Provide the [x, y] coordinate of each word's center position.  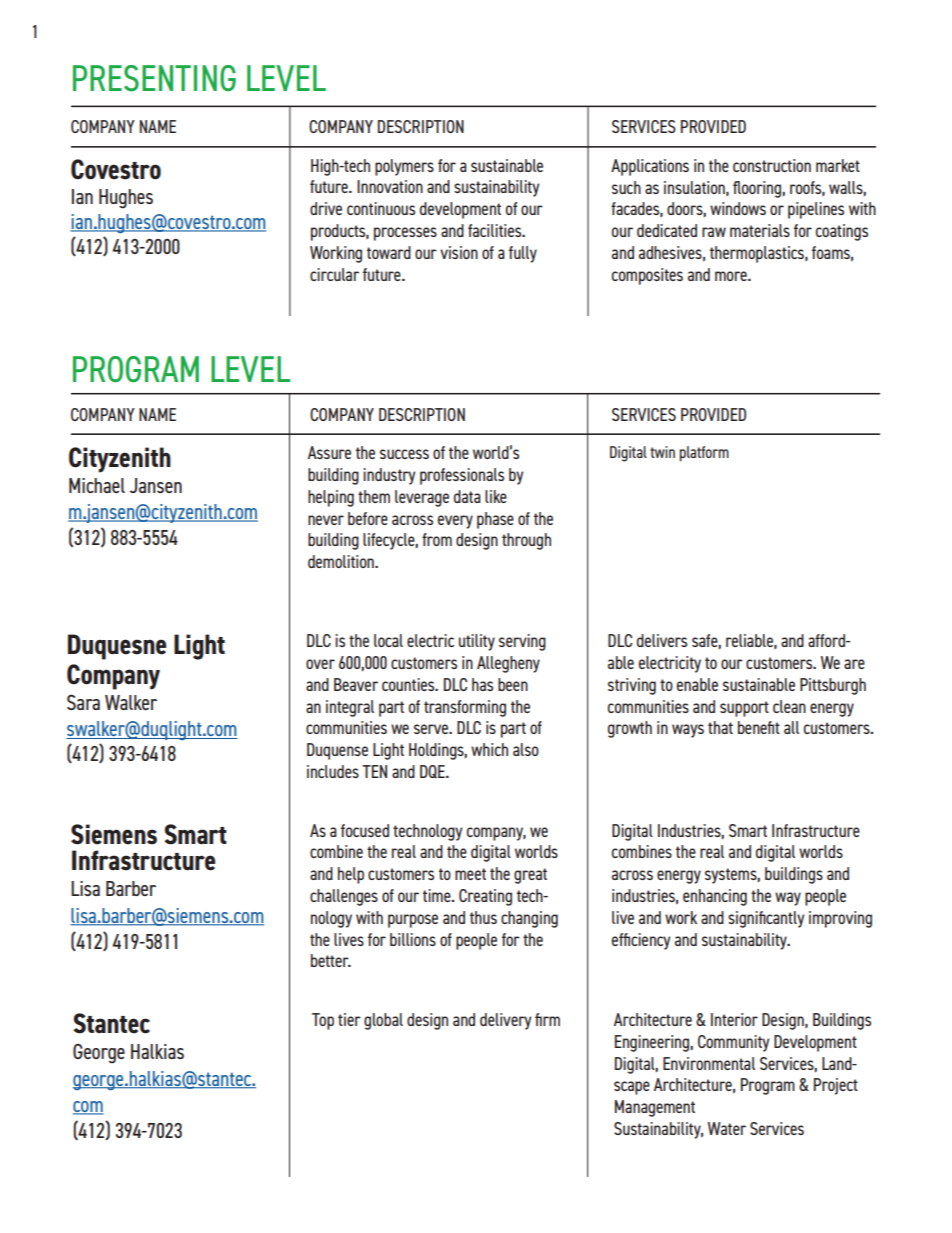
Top [323, 1021]
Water [727, 1128]
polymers [404, 167]
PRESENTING [154, 78]
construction [772, 165]
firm [547, 1019]
